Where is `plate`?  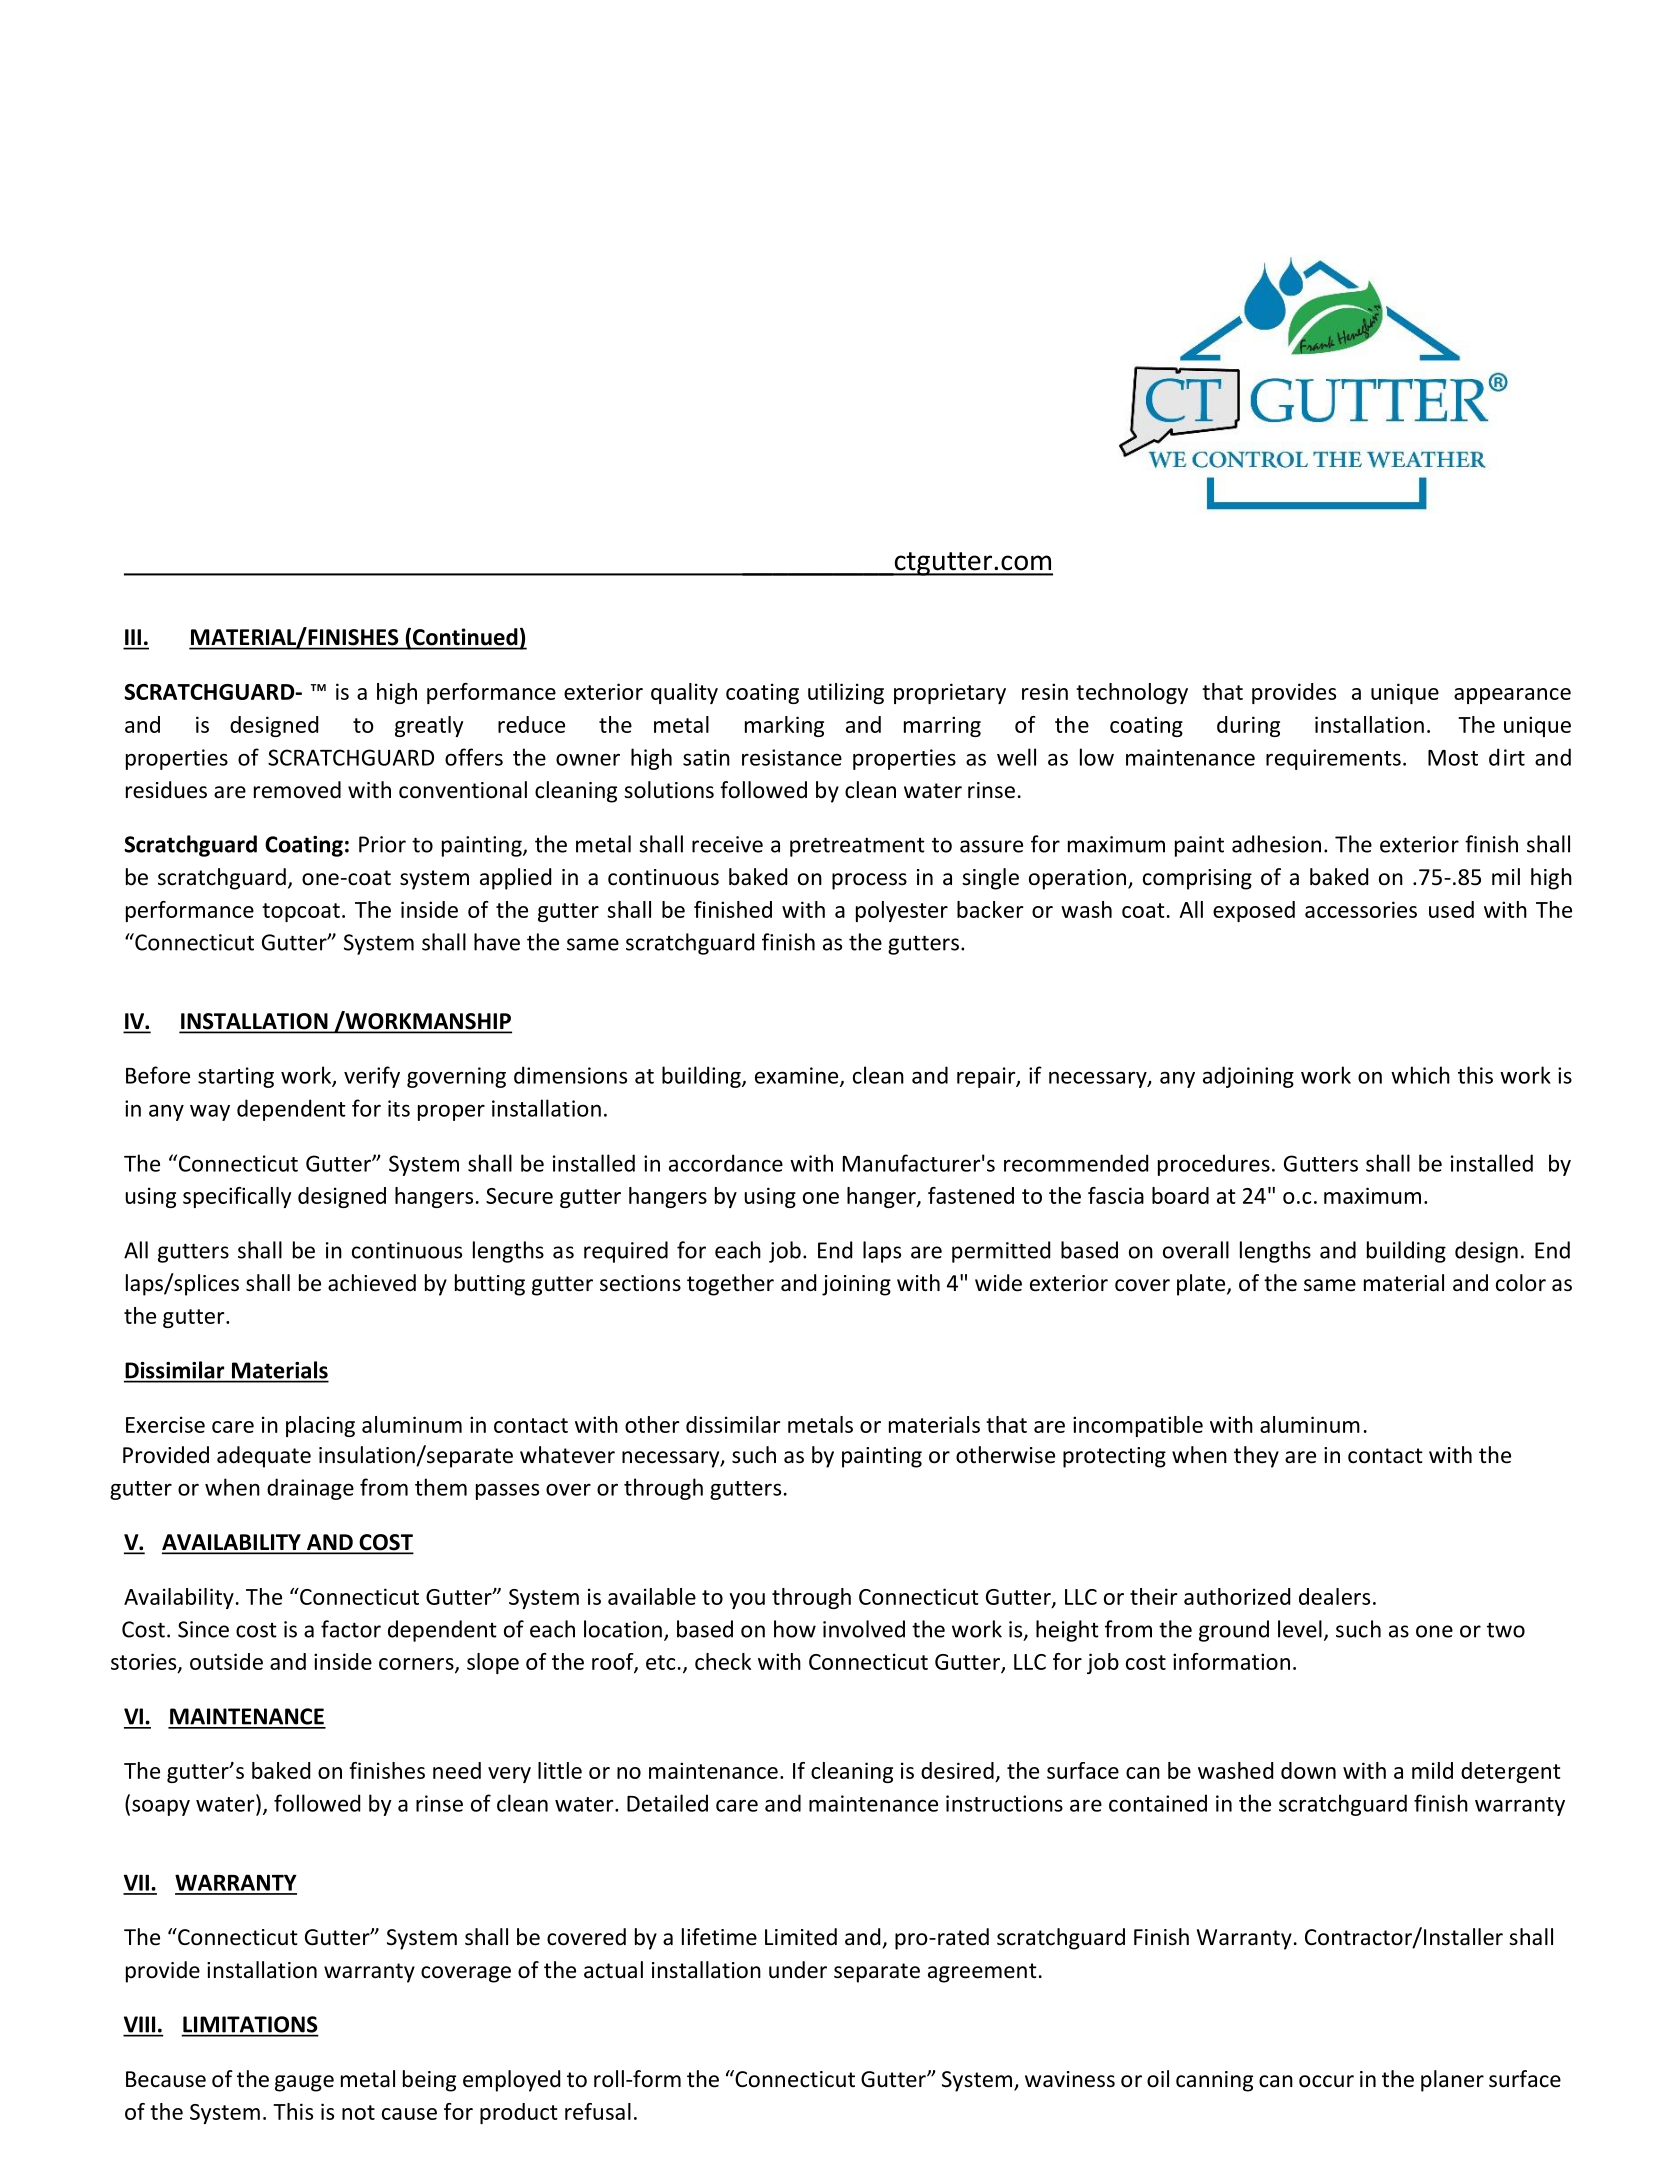
plate is located at coordinates (1202, 1285).
